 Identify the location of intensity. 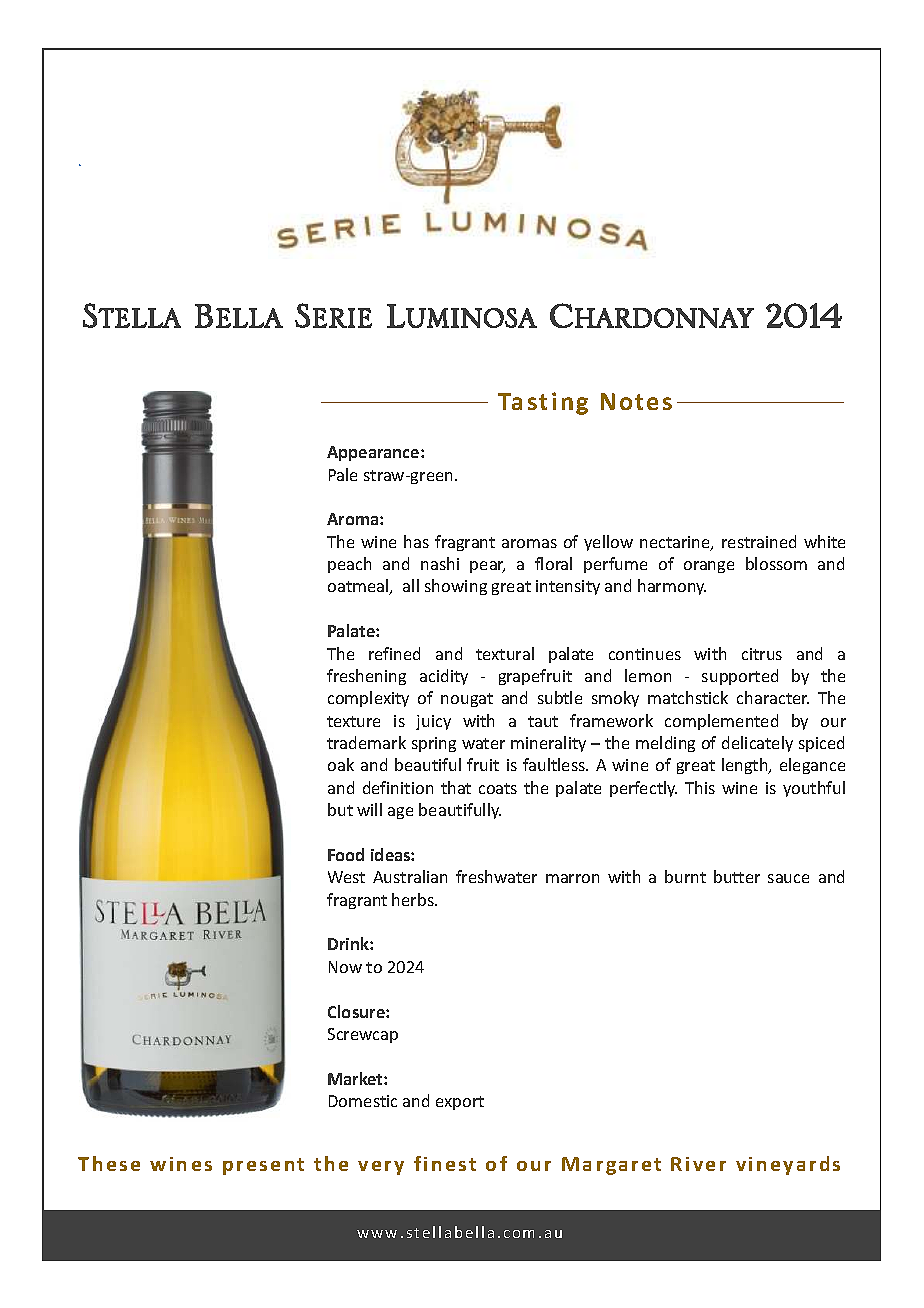
(568, 587).
